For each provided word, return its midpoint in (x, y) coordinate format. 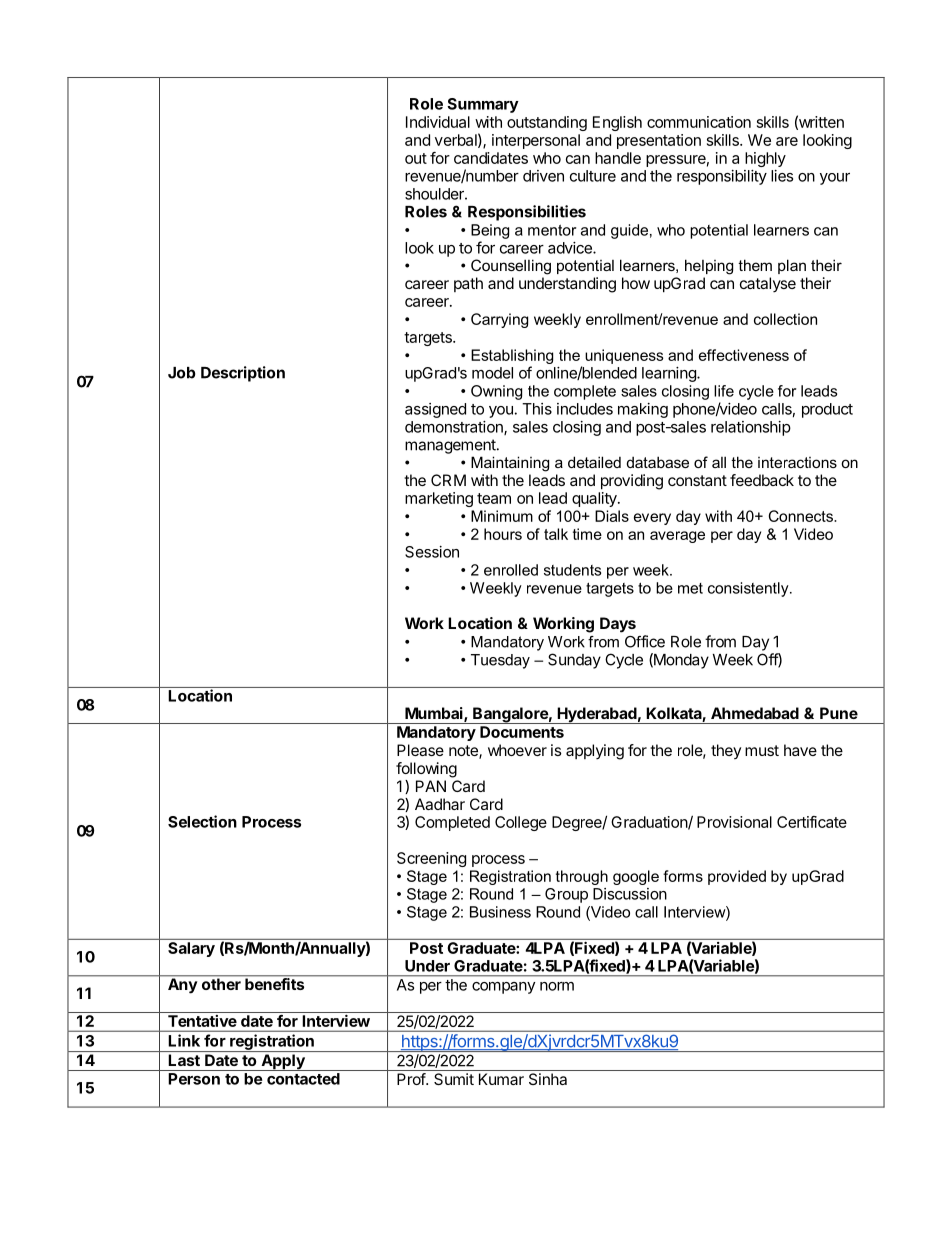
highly (765, 159)
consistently (749, 589)
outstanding (547, 123)
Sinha (548, 1079)
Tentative (202, 1021)
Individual (438, 122)
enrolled (511, 570)
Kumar (501, 1079)
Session (432, 552)
